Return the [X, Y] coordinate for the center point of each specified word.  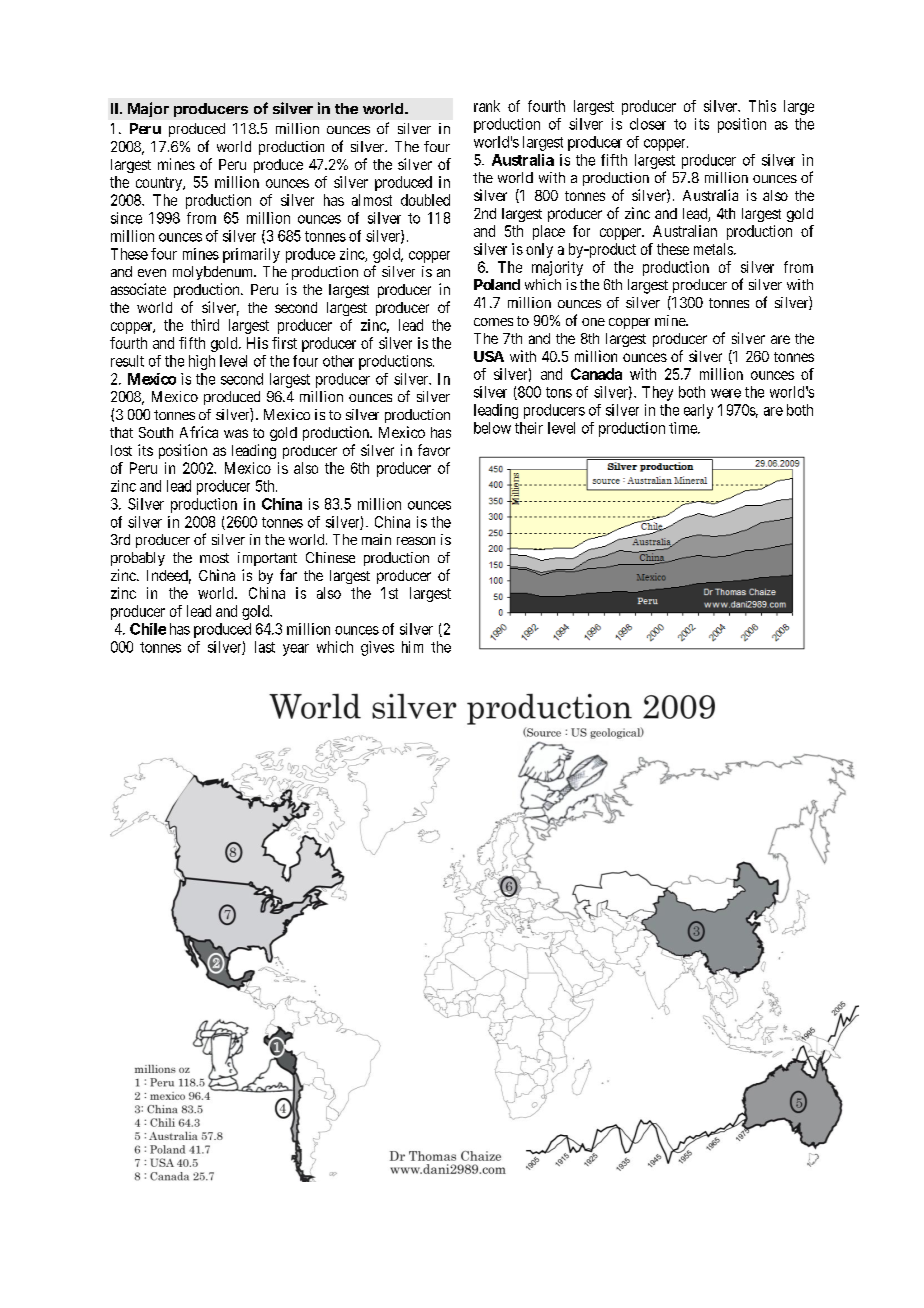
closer [648, 124]
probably [138, 559]
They [657, 393]
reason [416, 541]
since [126, 218]
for [581, 231]
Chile [148, 629]
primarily [251, 255]
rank [487, 106]
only [539, 250]
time [684, 428]
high [202, 362]
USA [489, 356]
